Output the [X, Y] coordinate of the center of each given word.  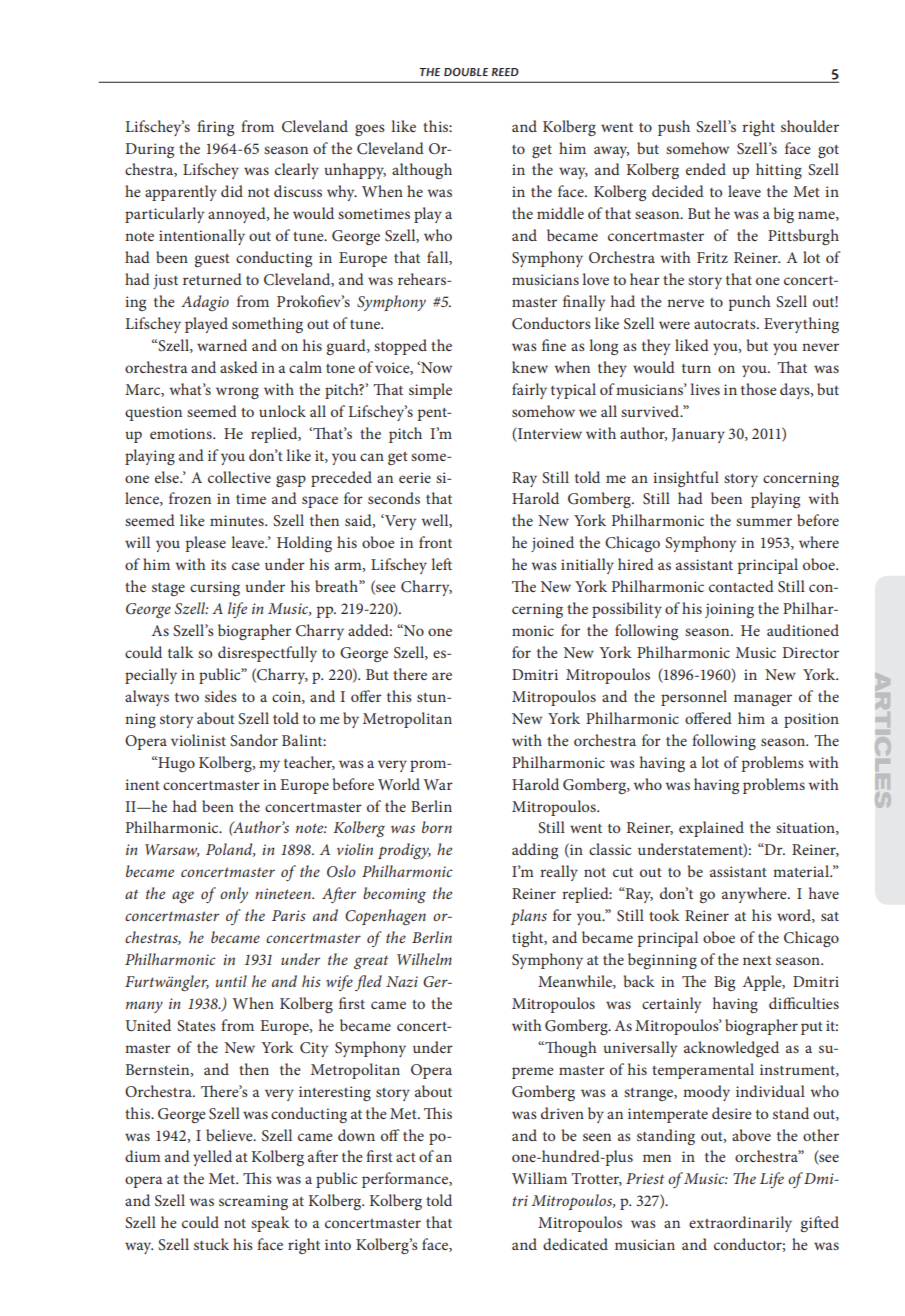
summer [764, 522]
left [441, 564]
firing [215, 128]
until [231, 981]
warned [222, 345]
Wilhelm [424, 959]
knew [530, 367]
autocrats [726, 324]
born [437, 827]
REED [505, 72]
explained [711, 829]
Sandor [254, 740]
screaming [253, 1202]
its [218, 564]
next [757, 960]
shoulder [810, 126]
